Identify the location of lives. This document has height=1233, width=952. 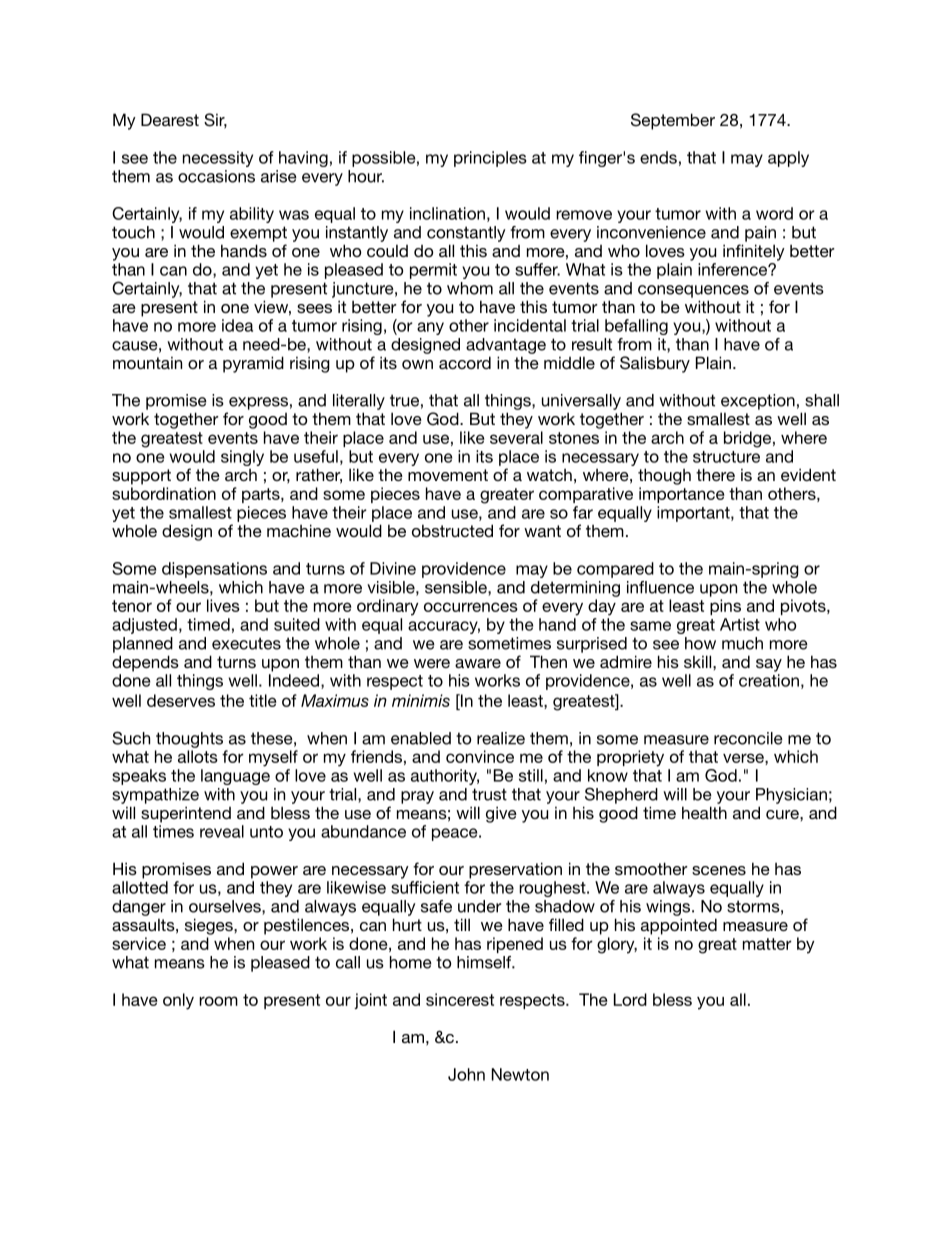
(223, 605).
